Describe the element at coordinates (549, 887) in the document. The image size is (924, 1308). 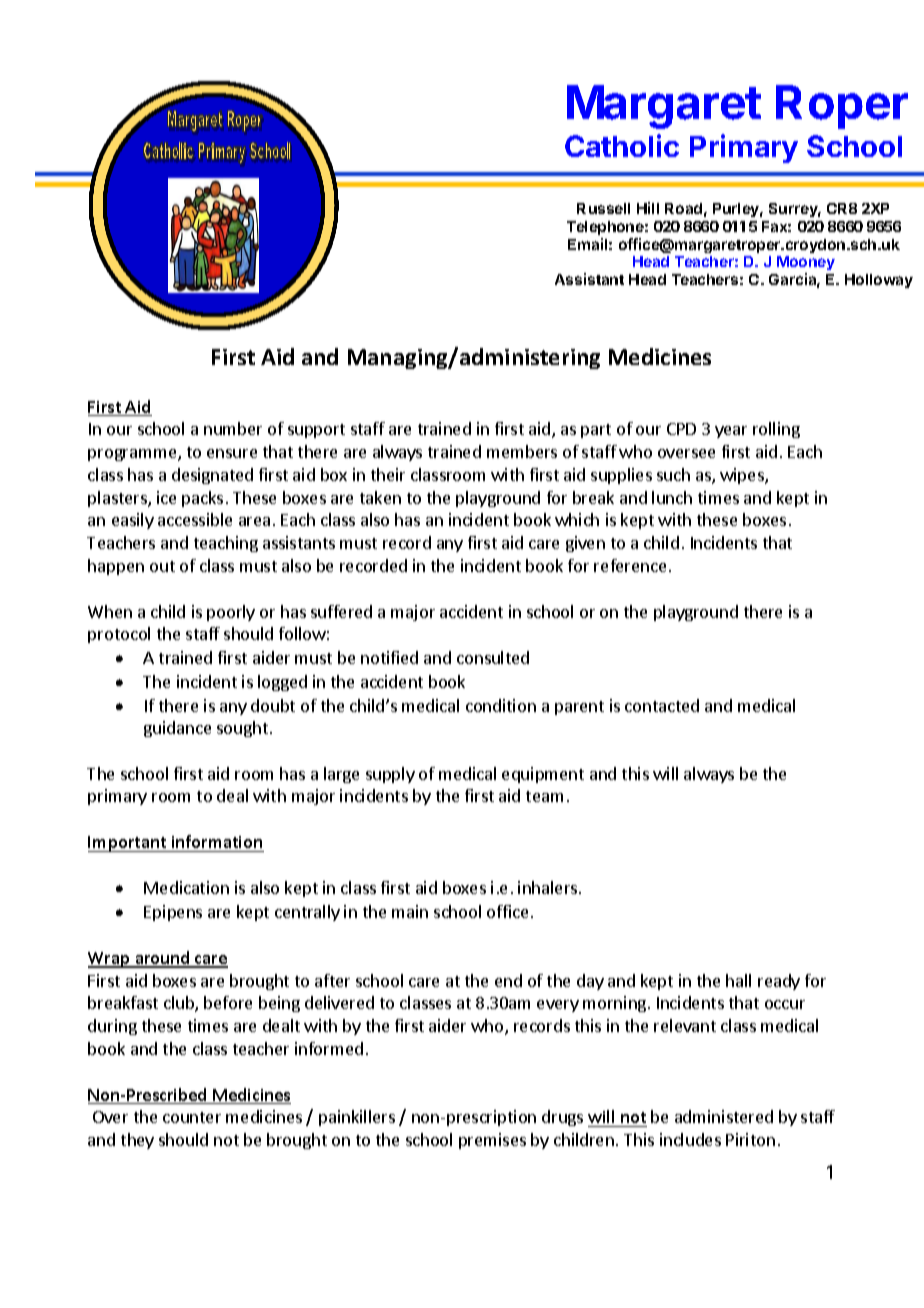
I see `inhalers` at that location.
